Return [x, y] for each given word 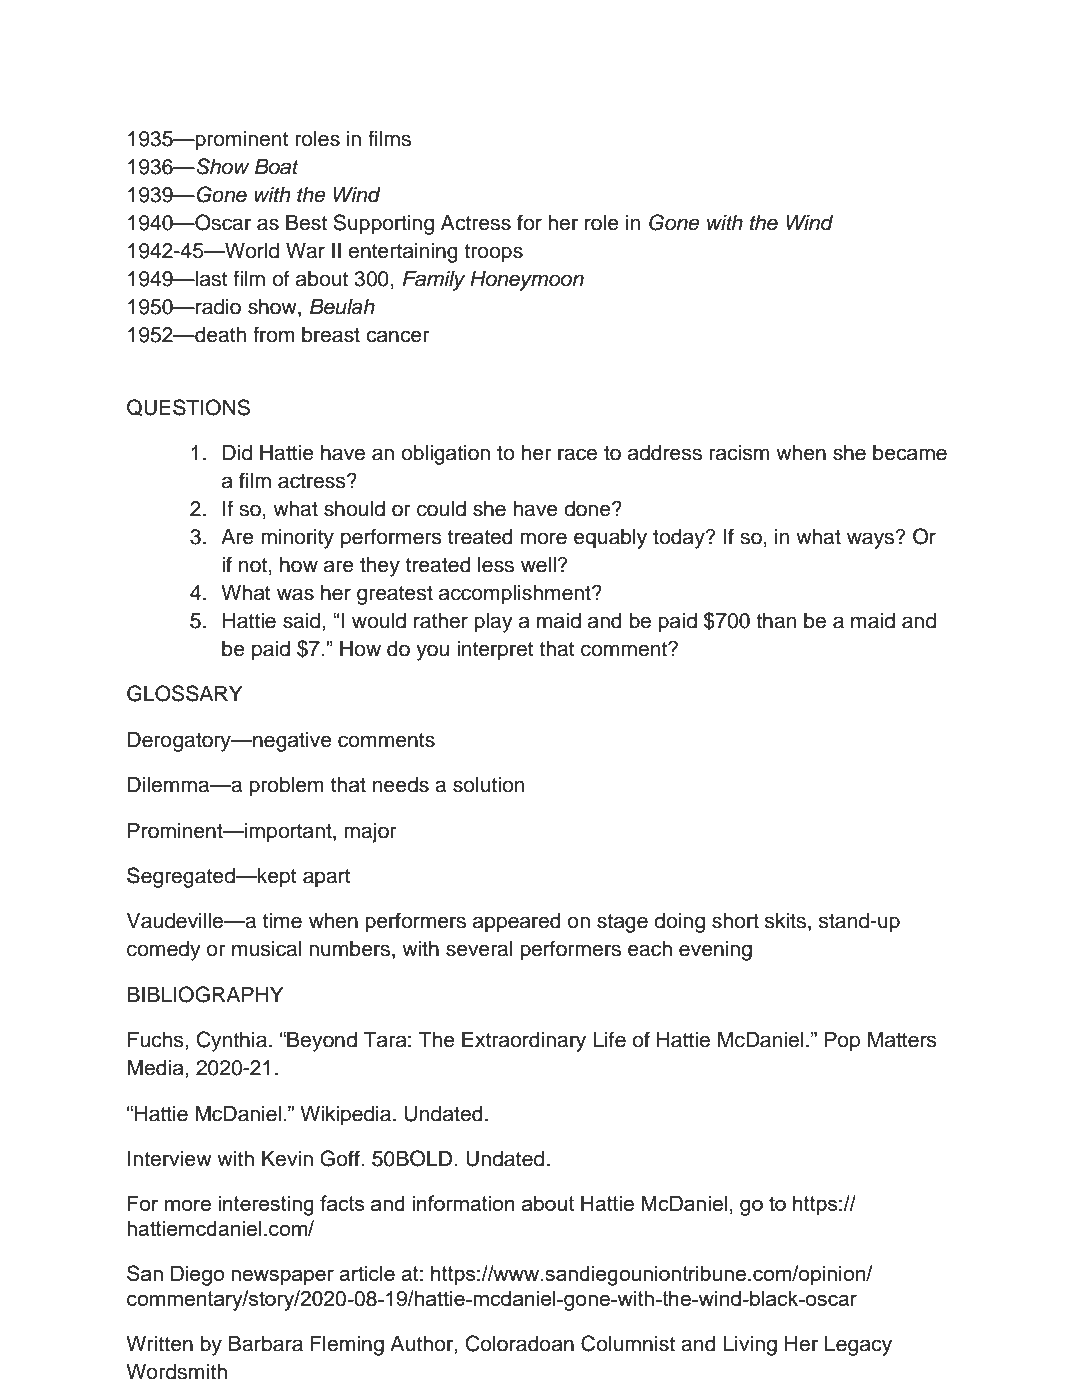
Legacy [858, 1346]
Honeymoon [527, 281]
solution [488, 785]
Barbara [266, 1344]
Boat [277, 167]
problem [286, 787]
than [776, 621]
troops [493, 253]
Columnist [628, 1343]
